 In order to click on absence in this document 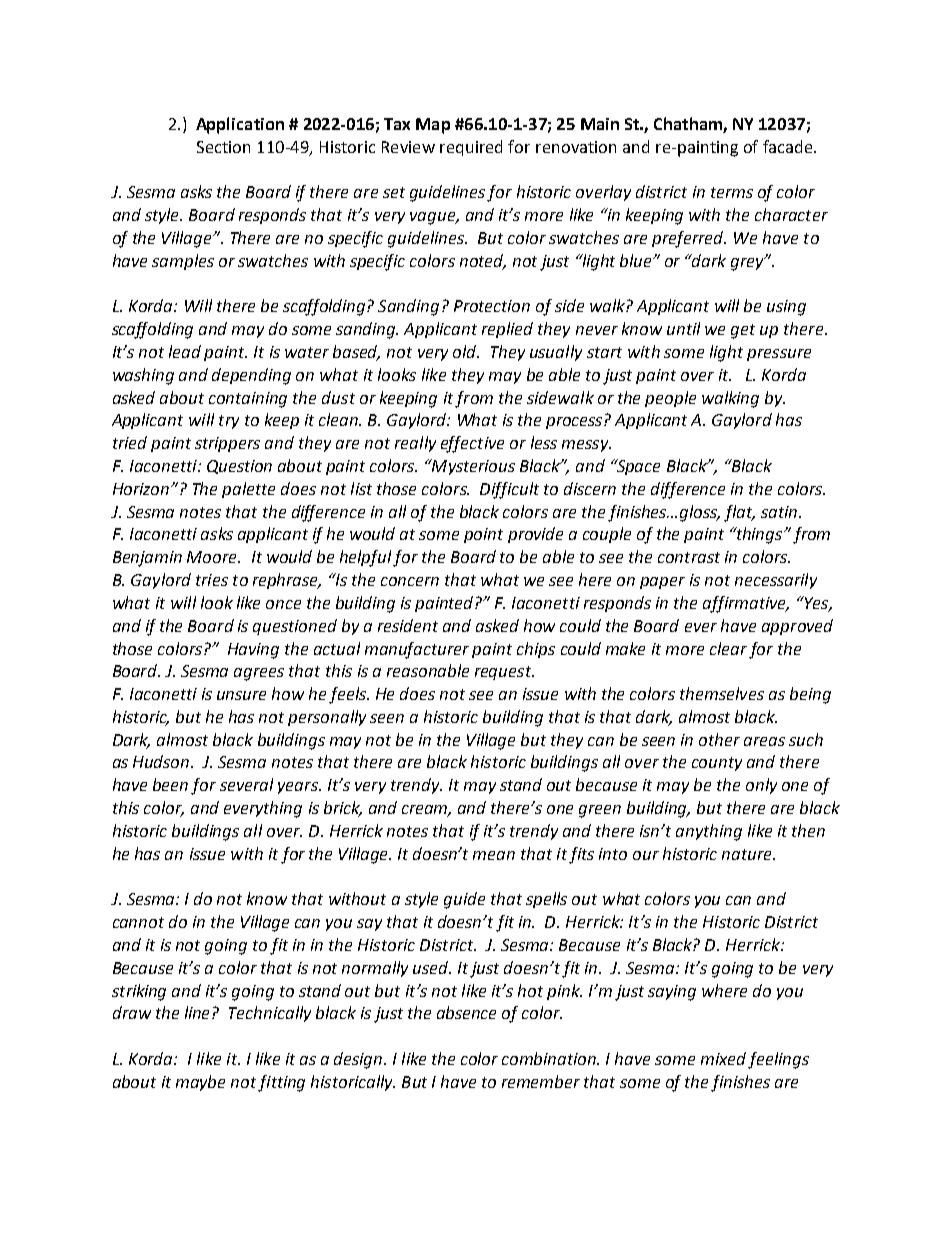, I will do `click(466, 1012)`.
